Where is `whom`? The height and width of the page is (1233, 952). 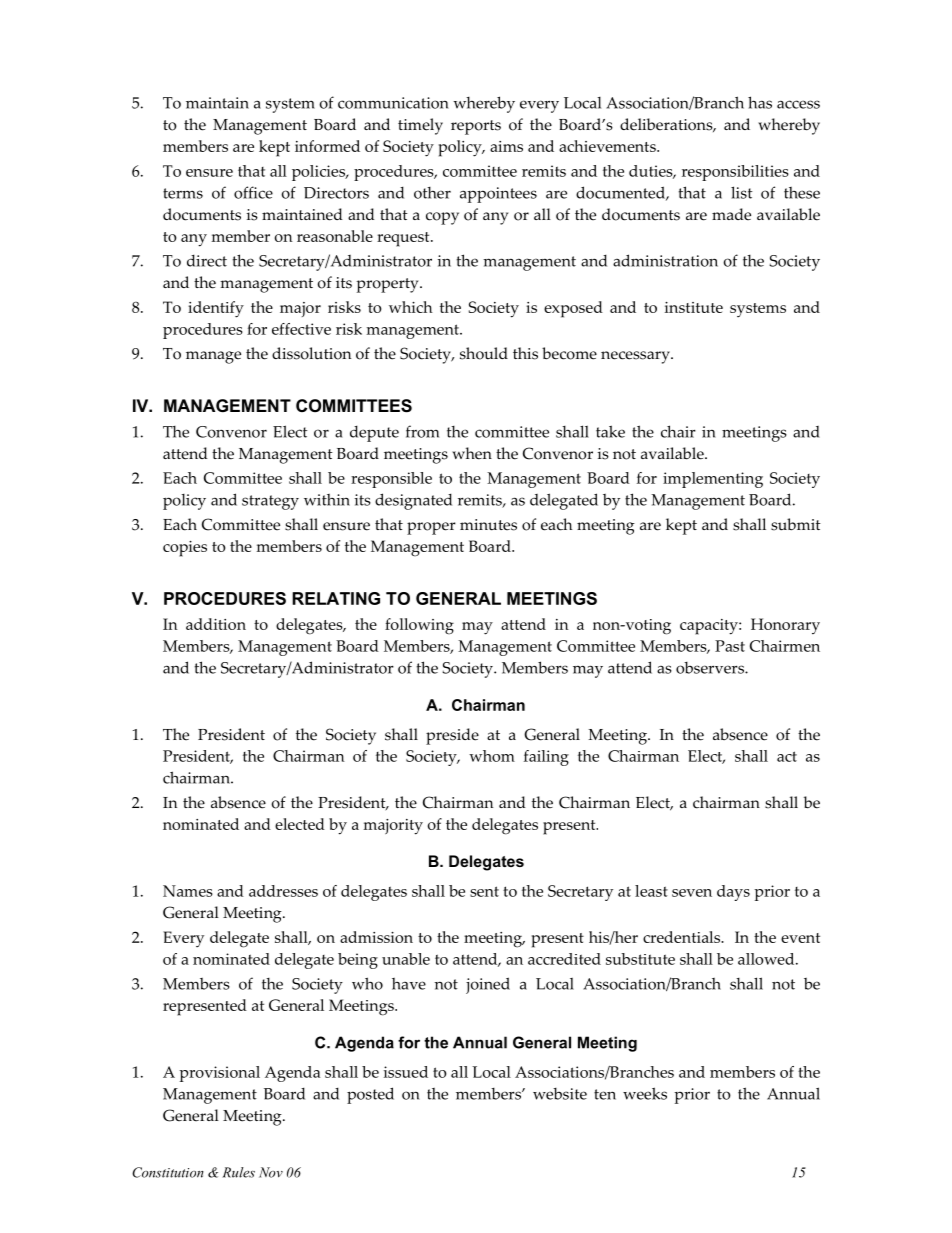
whom is located at coordinates (492, 756).
